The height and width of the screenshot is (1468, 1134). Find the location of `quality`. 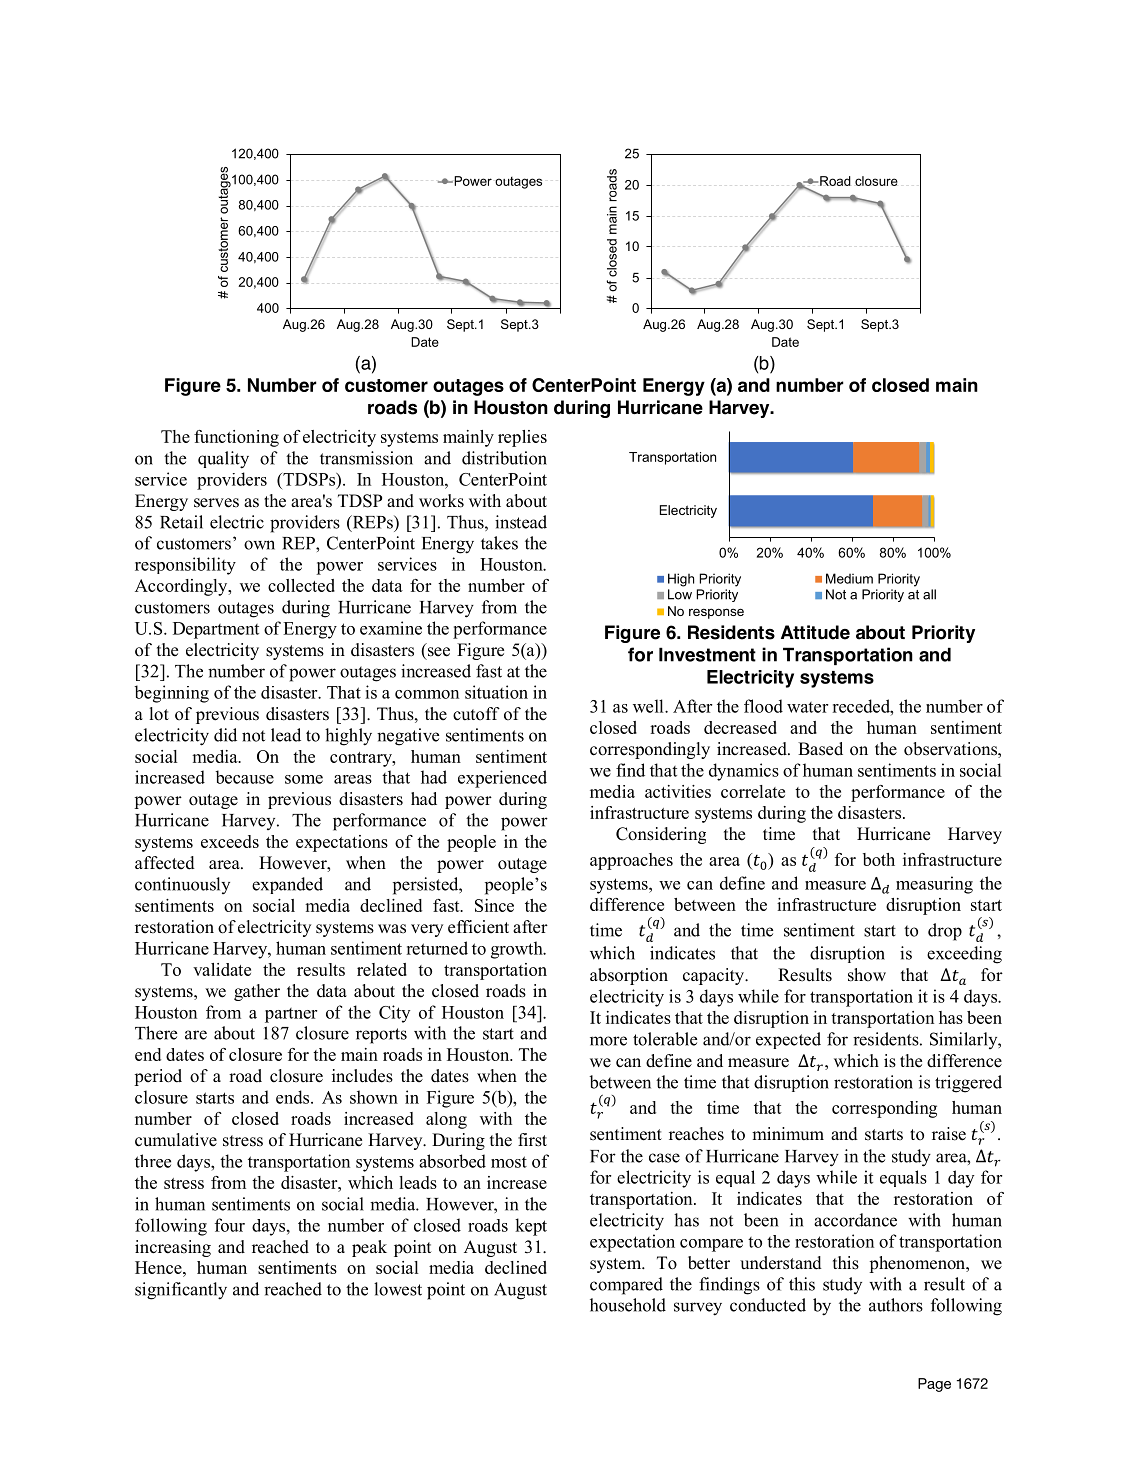

quality is located at coordinates (223, 460).
